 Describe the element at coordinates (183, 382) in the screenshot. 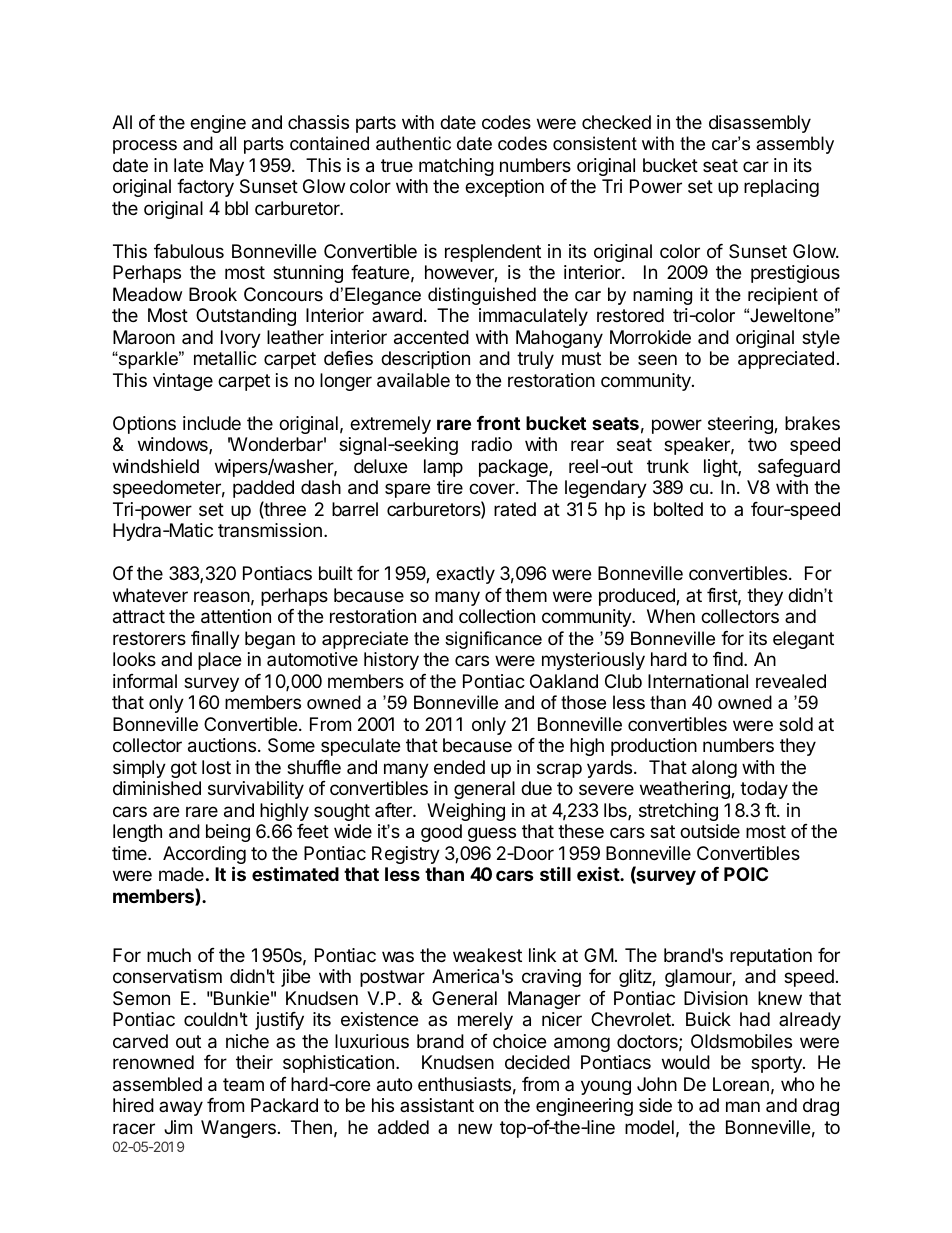

I see `vintage` at that location.
